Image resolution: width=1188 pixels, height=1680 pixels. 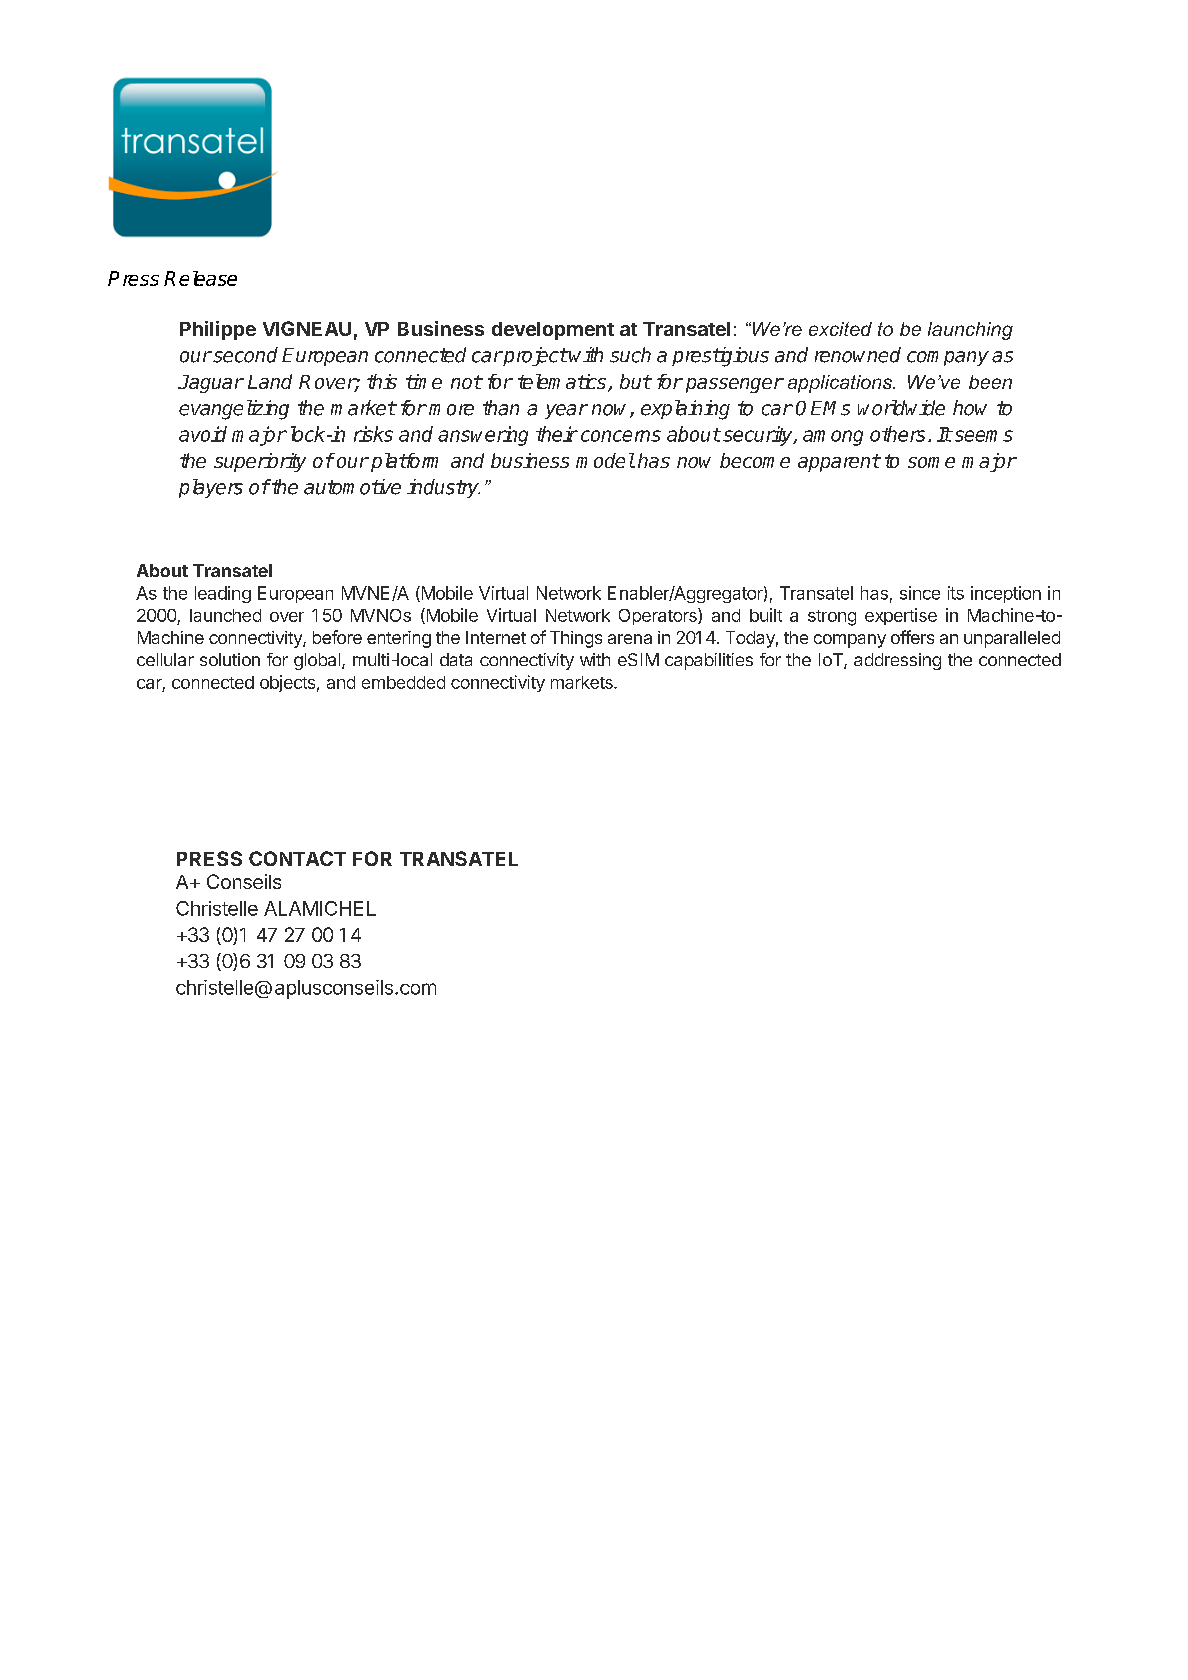 I want to click on CONTACT, so click(x=297, y=858).
